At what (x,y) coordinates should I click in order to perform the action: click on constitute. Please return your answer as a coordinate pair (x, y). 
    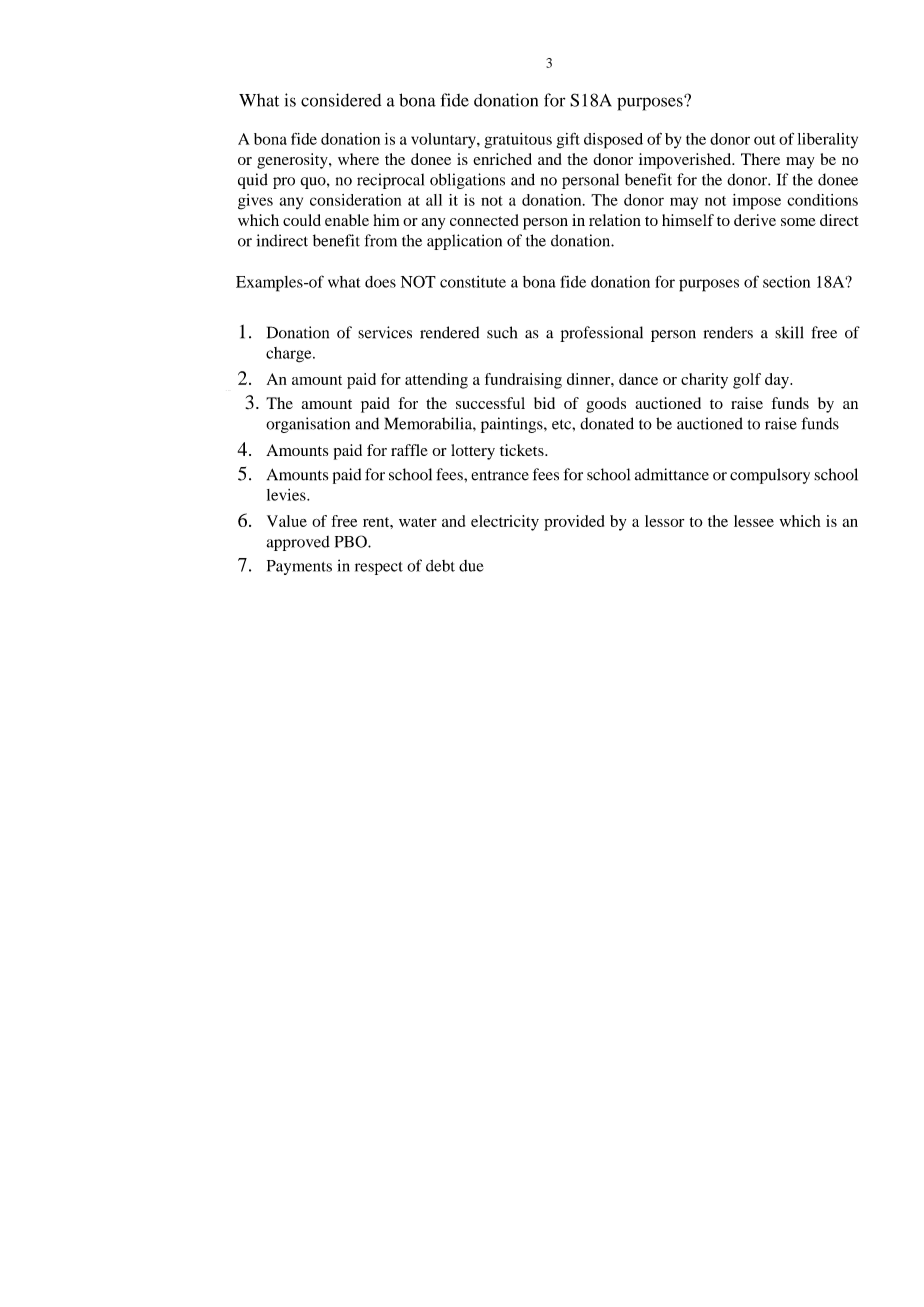
    Looking at the image, I should click on (473, 282).
